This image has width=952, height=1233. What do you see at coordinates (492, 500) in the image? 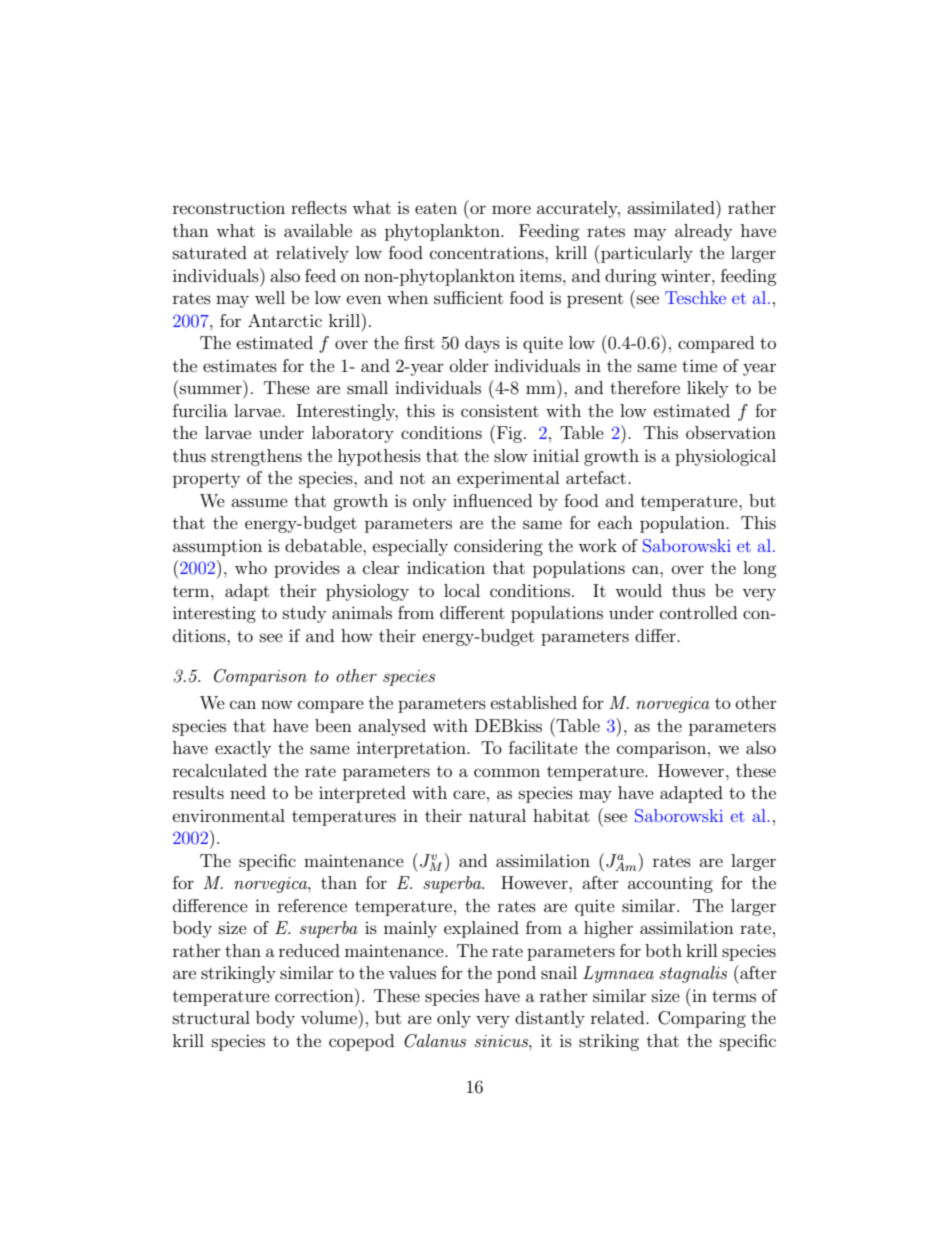
I see `influenced` at bounding box center [492, 500].
